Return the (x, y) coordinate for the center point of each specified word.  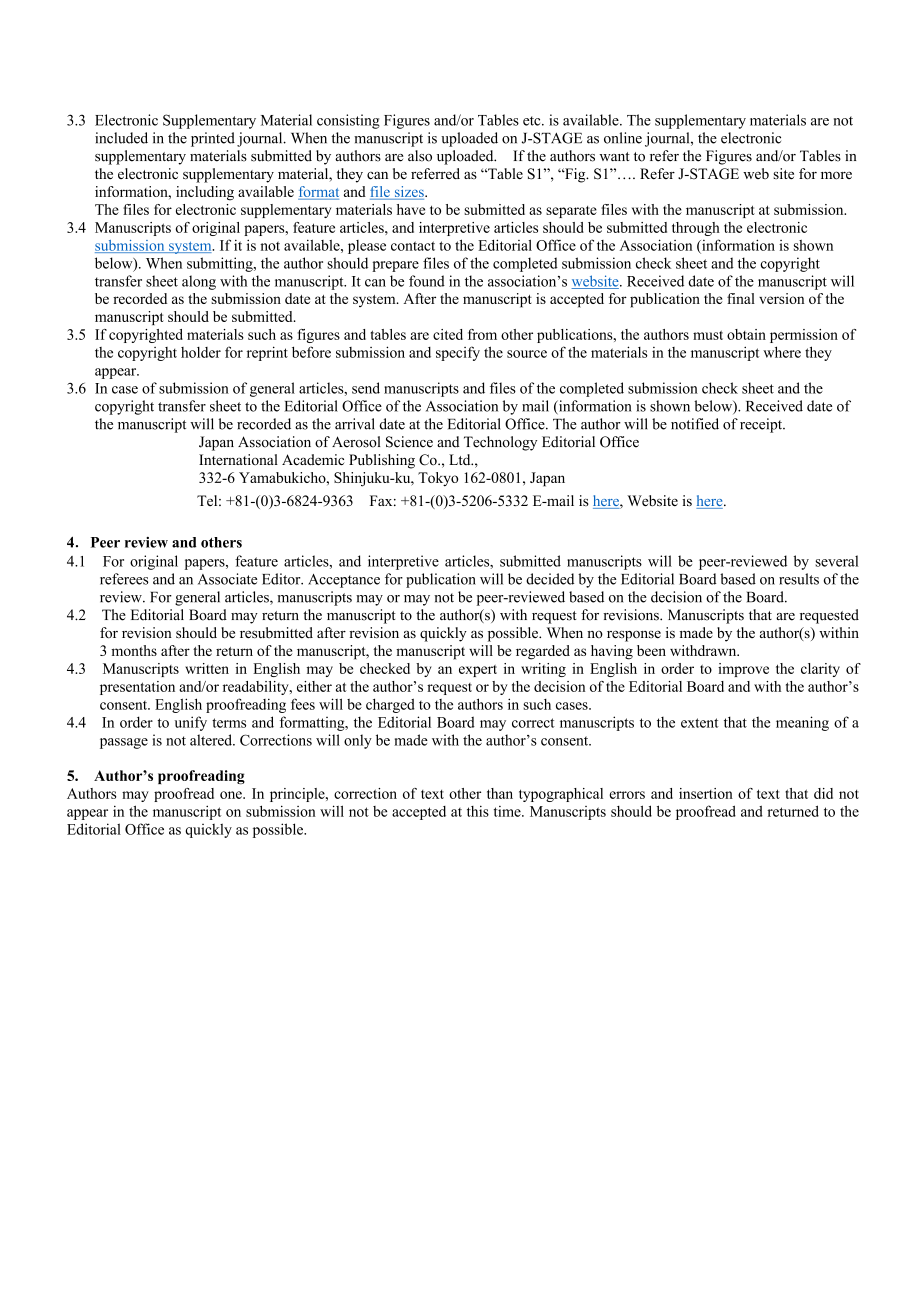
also (420, 156)
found (427, 281)
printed (213, 139)
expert (478, 671)
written (207, 668)
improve (743, 670)
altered (212, 740)
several (837, 561)
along (199, 282)
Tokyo (438, 479)
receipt (762, 425)
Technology (500, 443)
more (836, 175)
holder (201, 352)
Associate (227, 579)
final (741, 298)
